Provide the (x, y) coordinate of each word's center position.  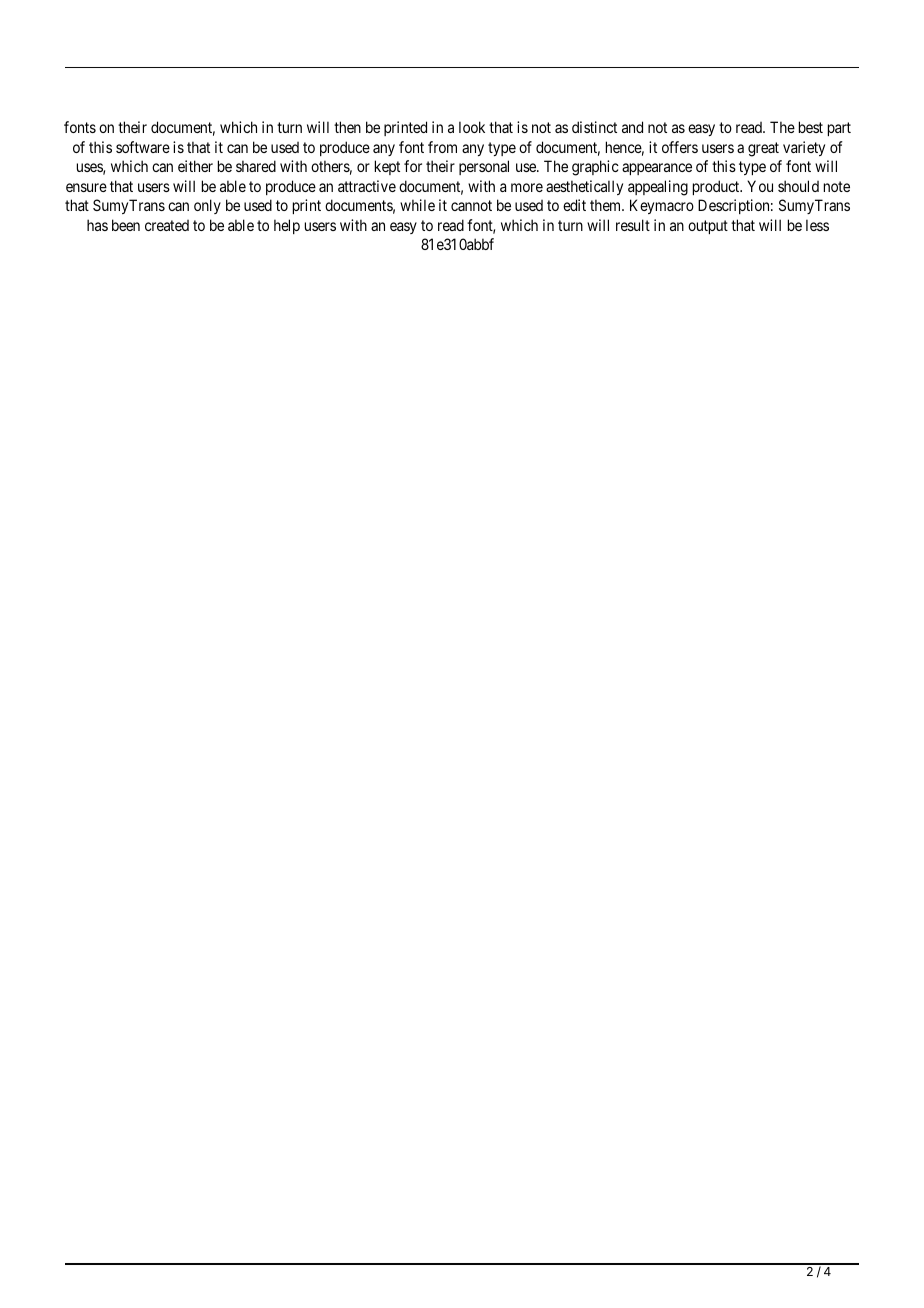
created (167, 225)
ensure (86, 187)
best (811, 127)
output (708, 227)
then (347, 127)
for (413, 166)
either (195, 166)
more (527, 187)
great (763, 149)
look (472, 127)
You (760, 186)
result (633, 225)
